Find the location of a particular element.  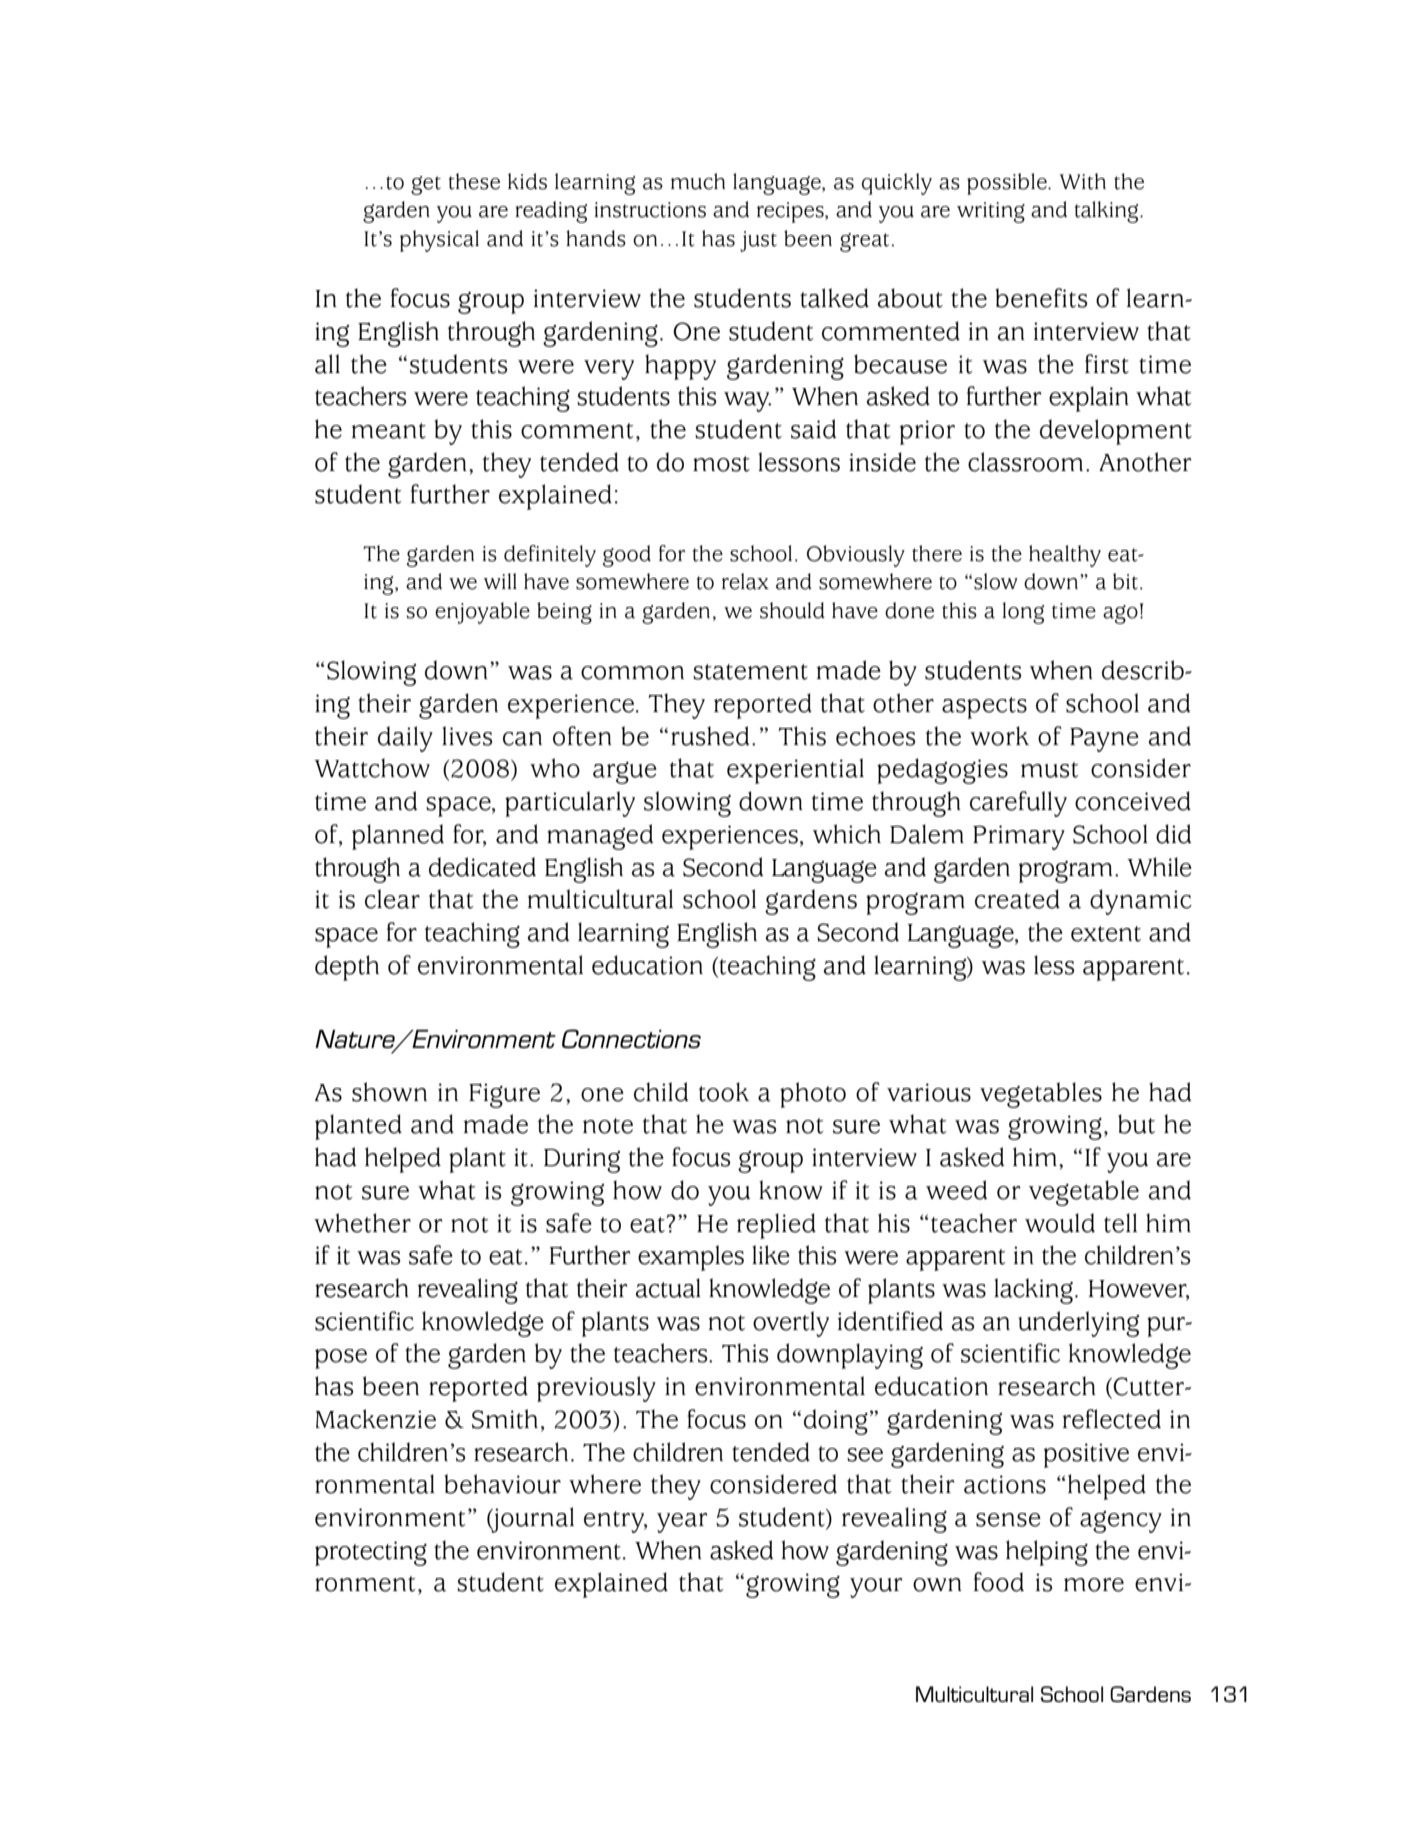

enjoyable is located at coordinates (482, 613).
